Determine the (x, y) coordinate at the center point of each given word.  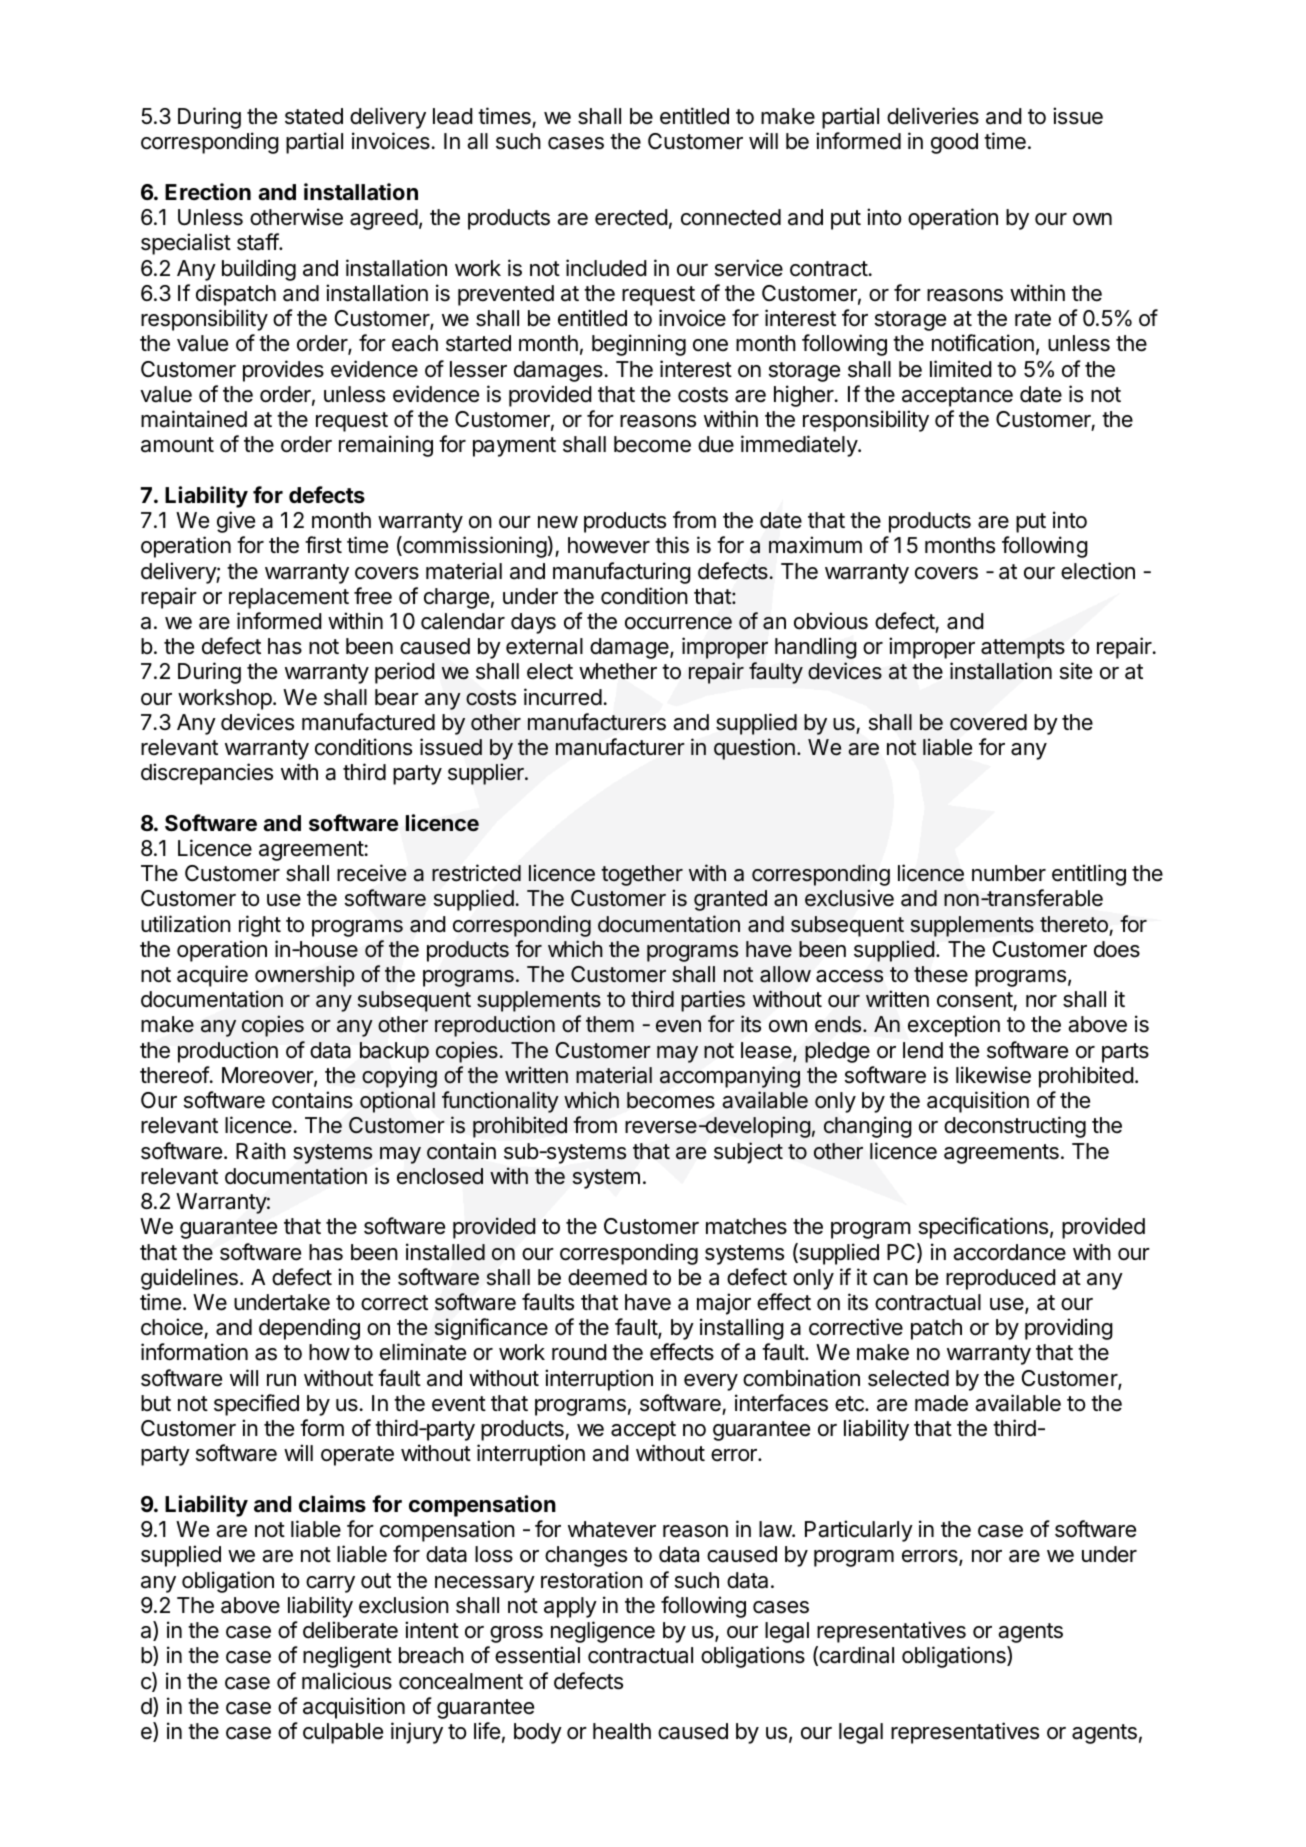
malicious (347, 1681)
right (260, 926)
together (642, 875)
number (1009, 873)
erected (631, 217)
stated (314, 116)
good (954, 143)
